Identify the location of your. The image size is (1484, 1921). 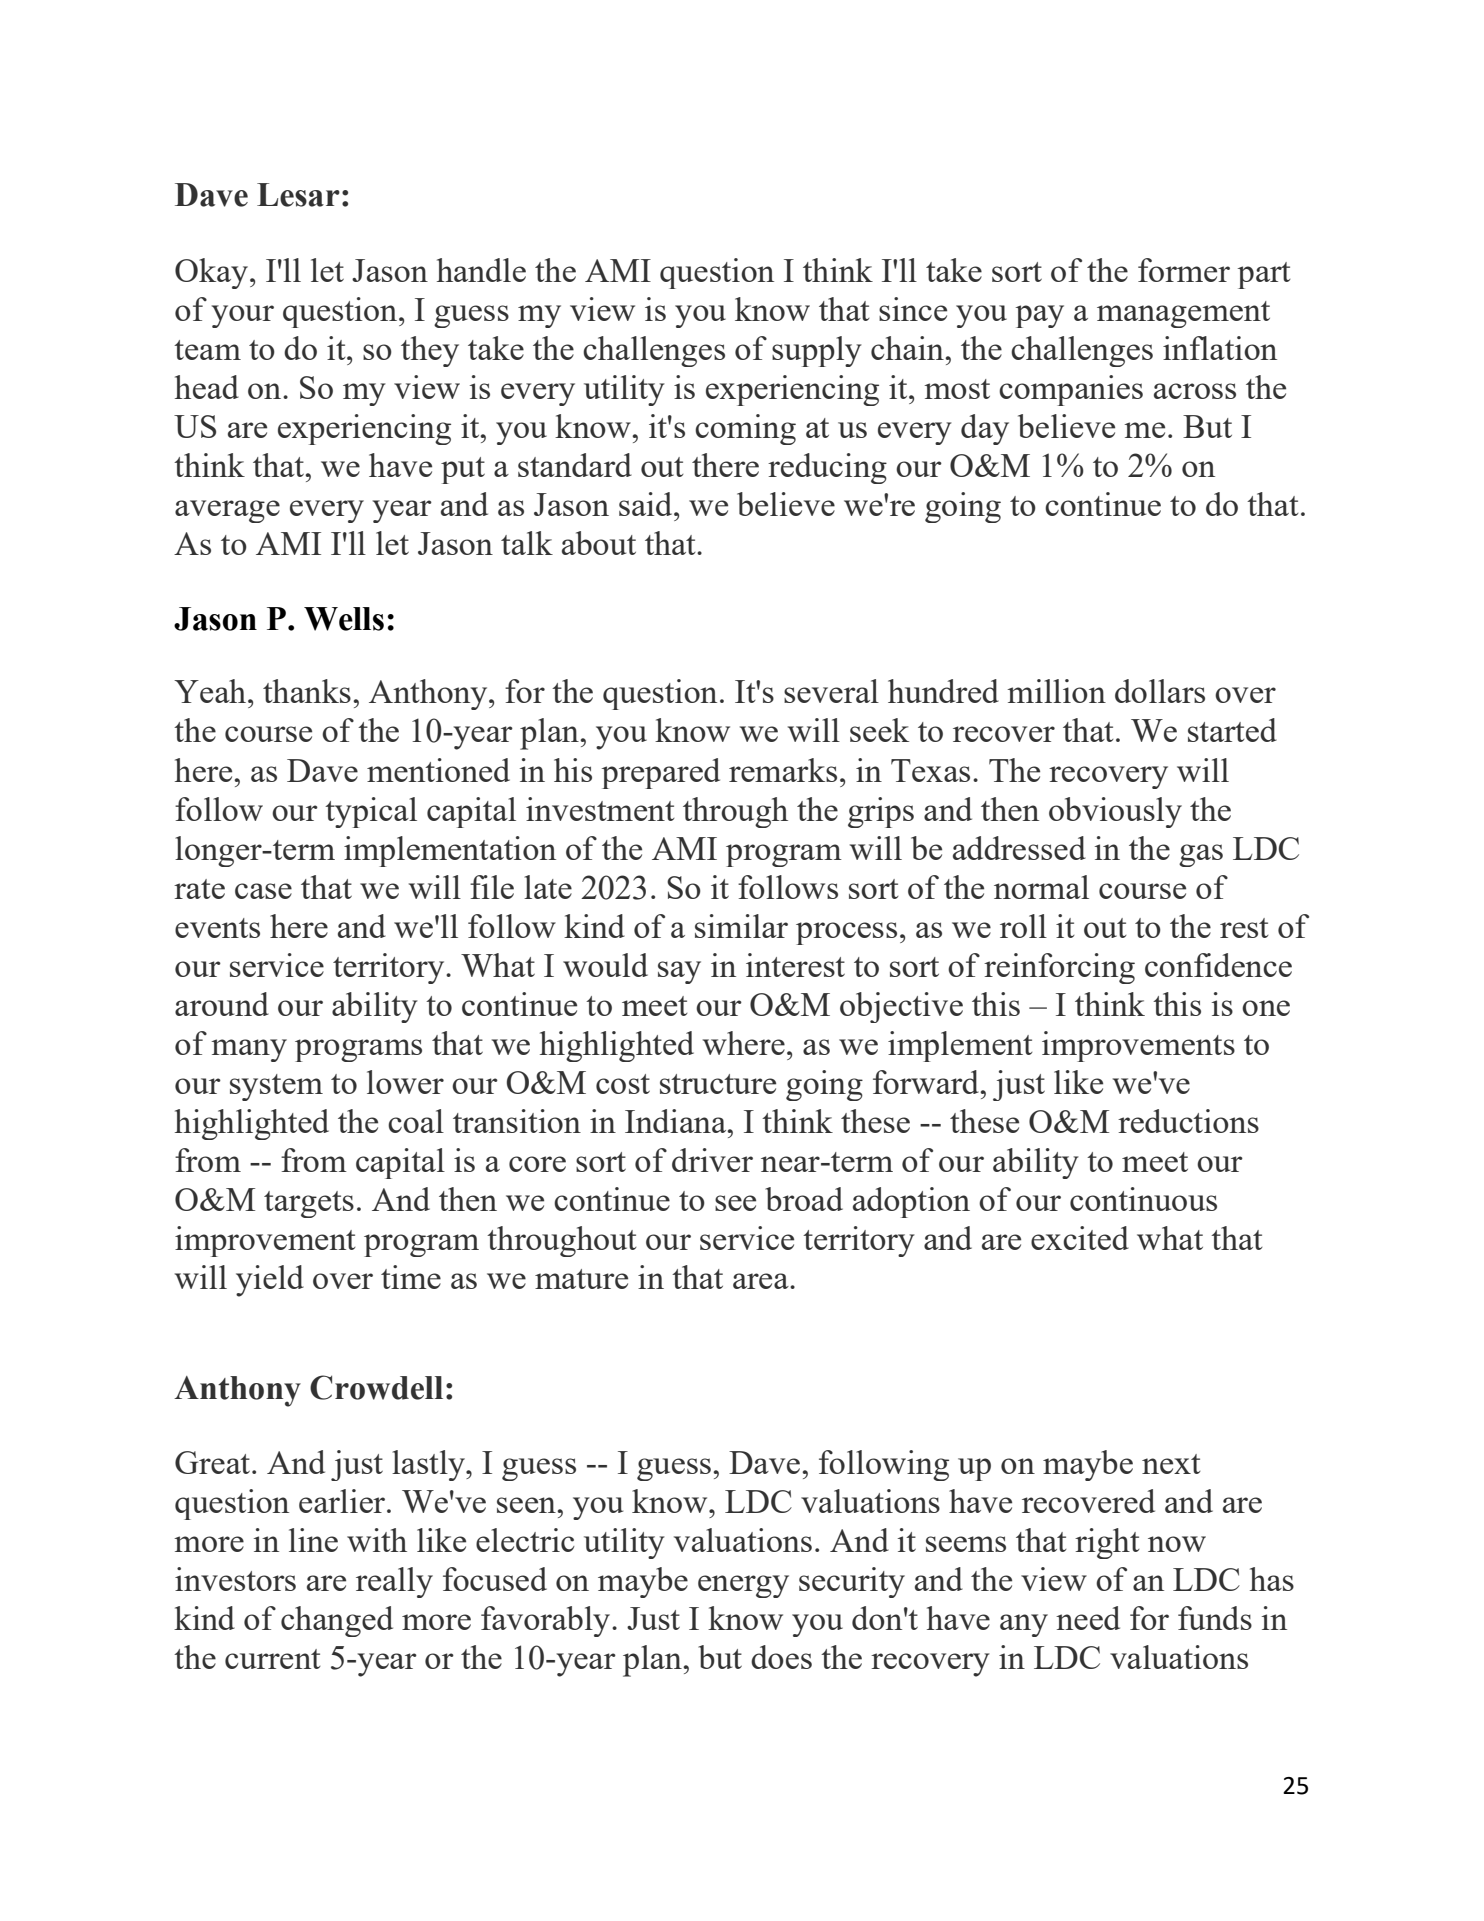
(243, 316).
